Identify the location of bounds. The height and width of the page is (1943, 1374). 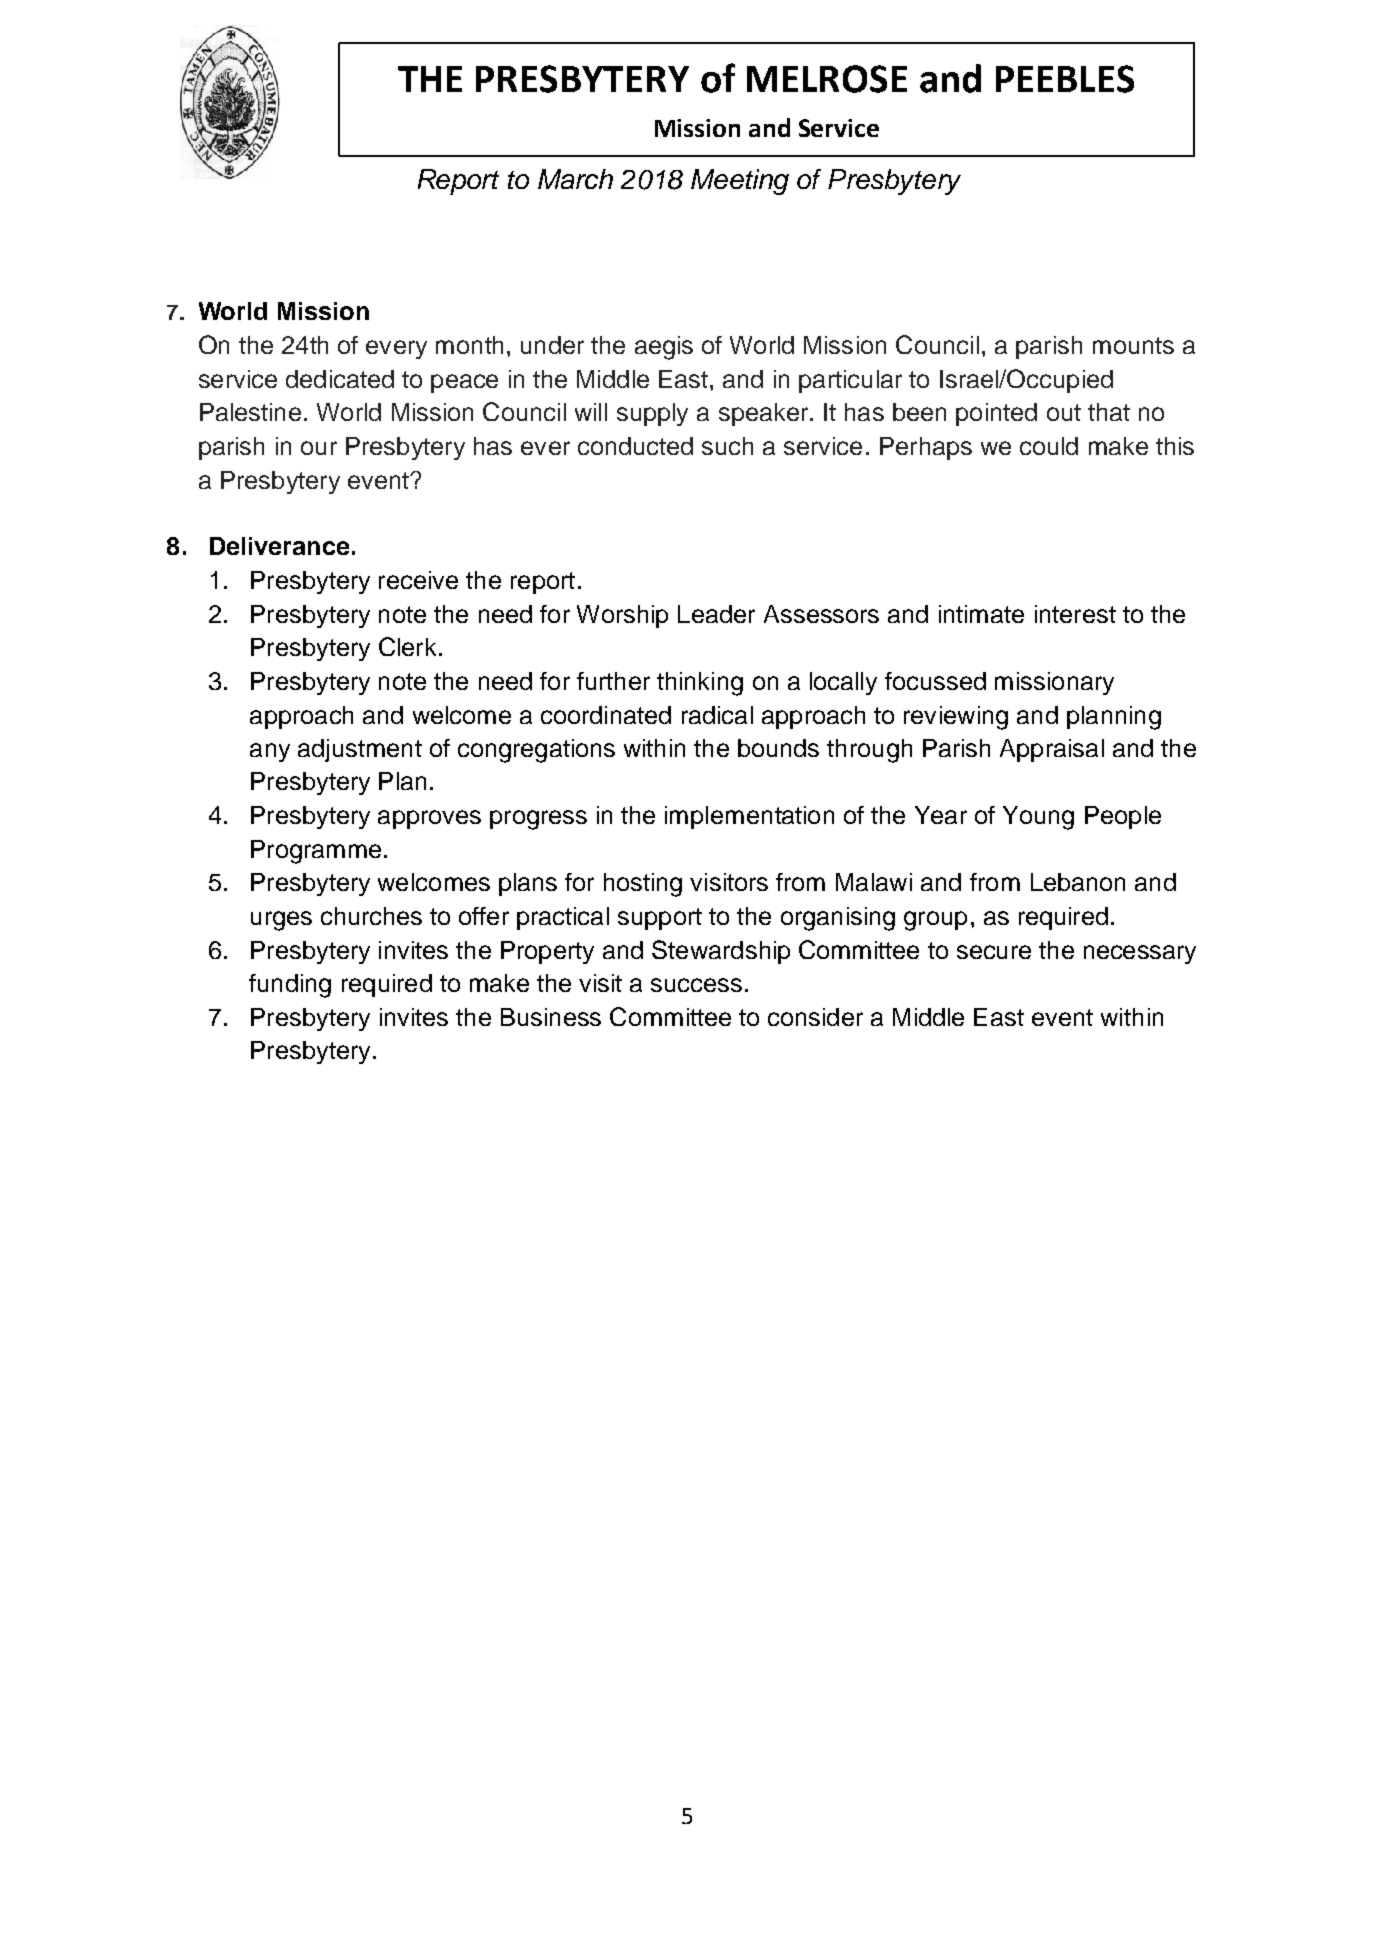
(778, 748).
